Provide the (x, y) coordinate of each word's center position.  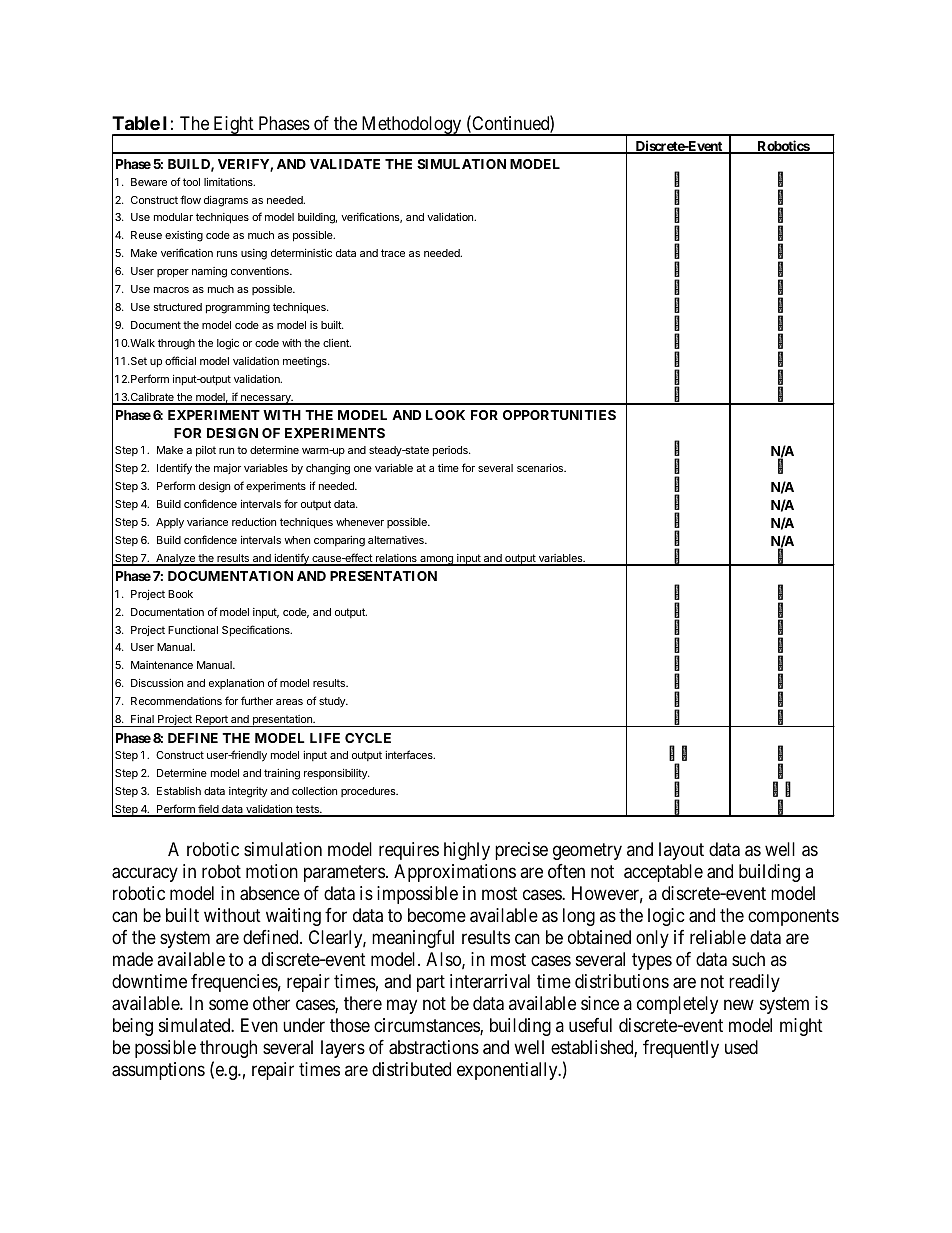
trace (393, 253)
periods (451, 451)
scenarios (541, 468)
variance (207, 522)
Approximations (455, 873)
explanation (236, 684)
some (228, 1005)
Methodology (411, 126)
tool (191, 182)
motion (272, 871)
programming (238, 308)
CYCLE (368, 738)
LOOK (445, 415)
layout (681, 851)
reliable (718, 937)
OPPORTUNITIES (559, 415)
